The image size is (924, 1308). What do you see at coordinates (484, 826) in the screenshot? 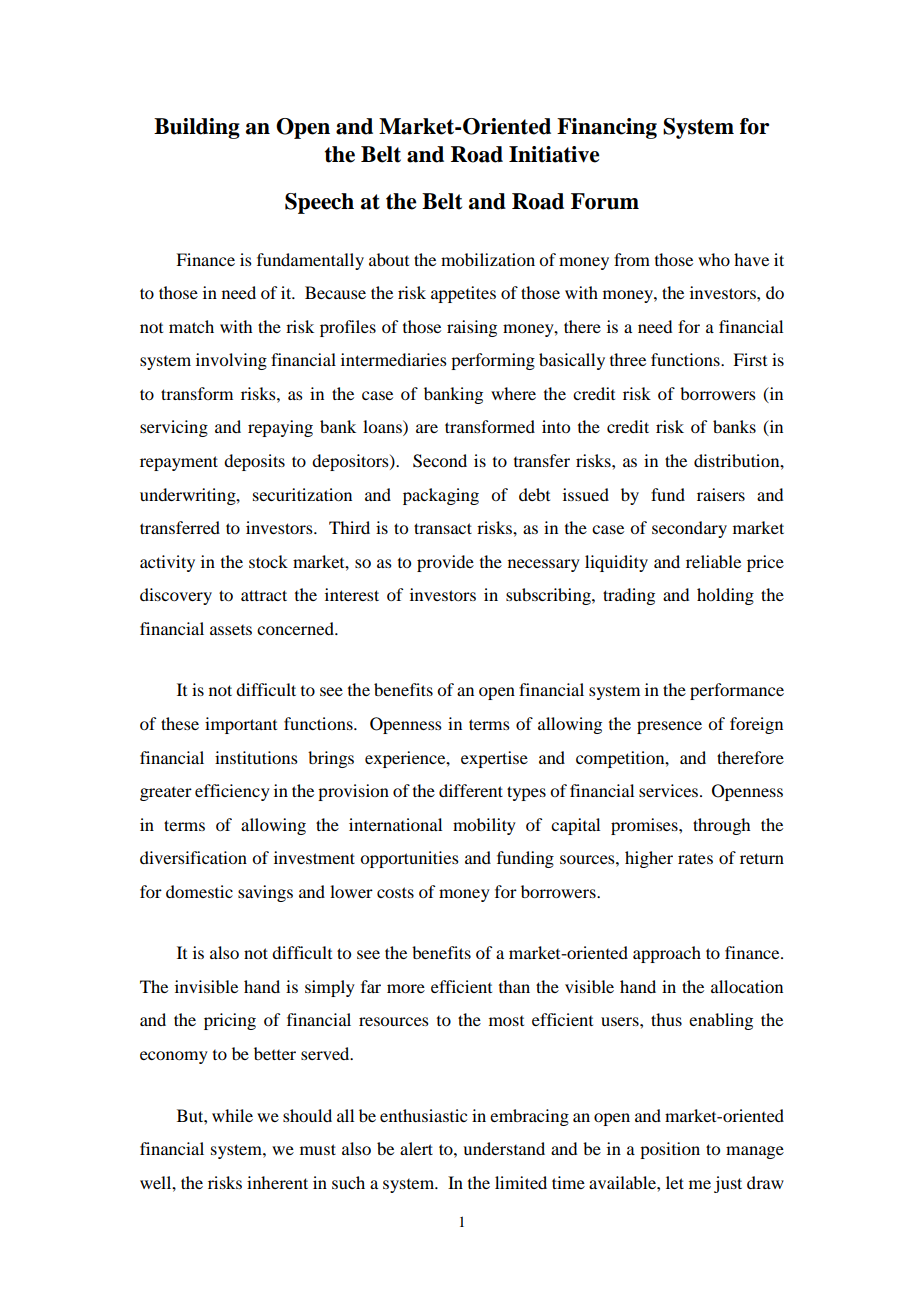
I see `mobility` at bounding box center [484, 826].
